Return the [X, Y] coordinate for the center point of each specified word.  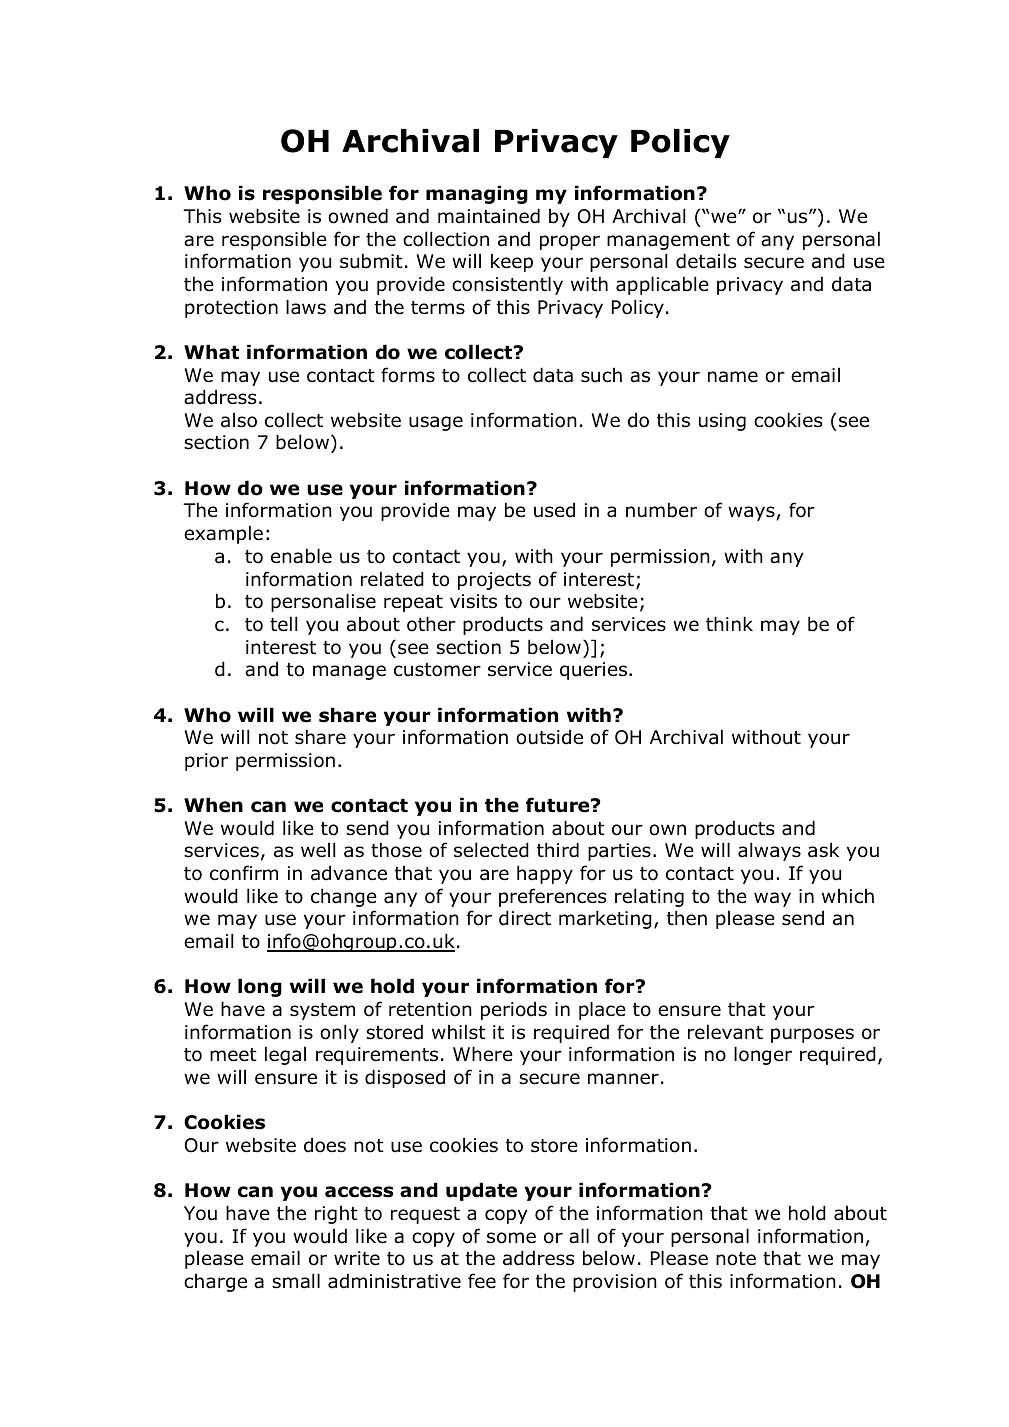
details [706, 261]
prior [206, 762]
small [296, 1281]
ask [823, 850]
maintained [489, 216]
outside [549, 737]
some [511, 1238]
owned [358, 216]
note [736, 1259]
